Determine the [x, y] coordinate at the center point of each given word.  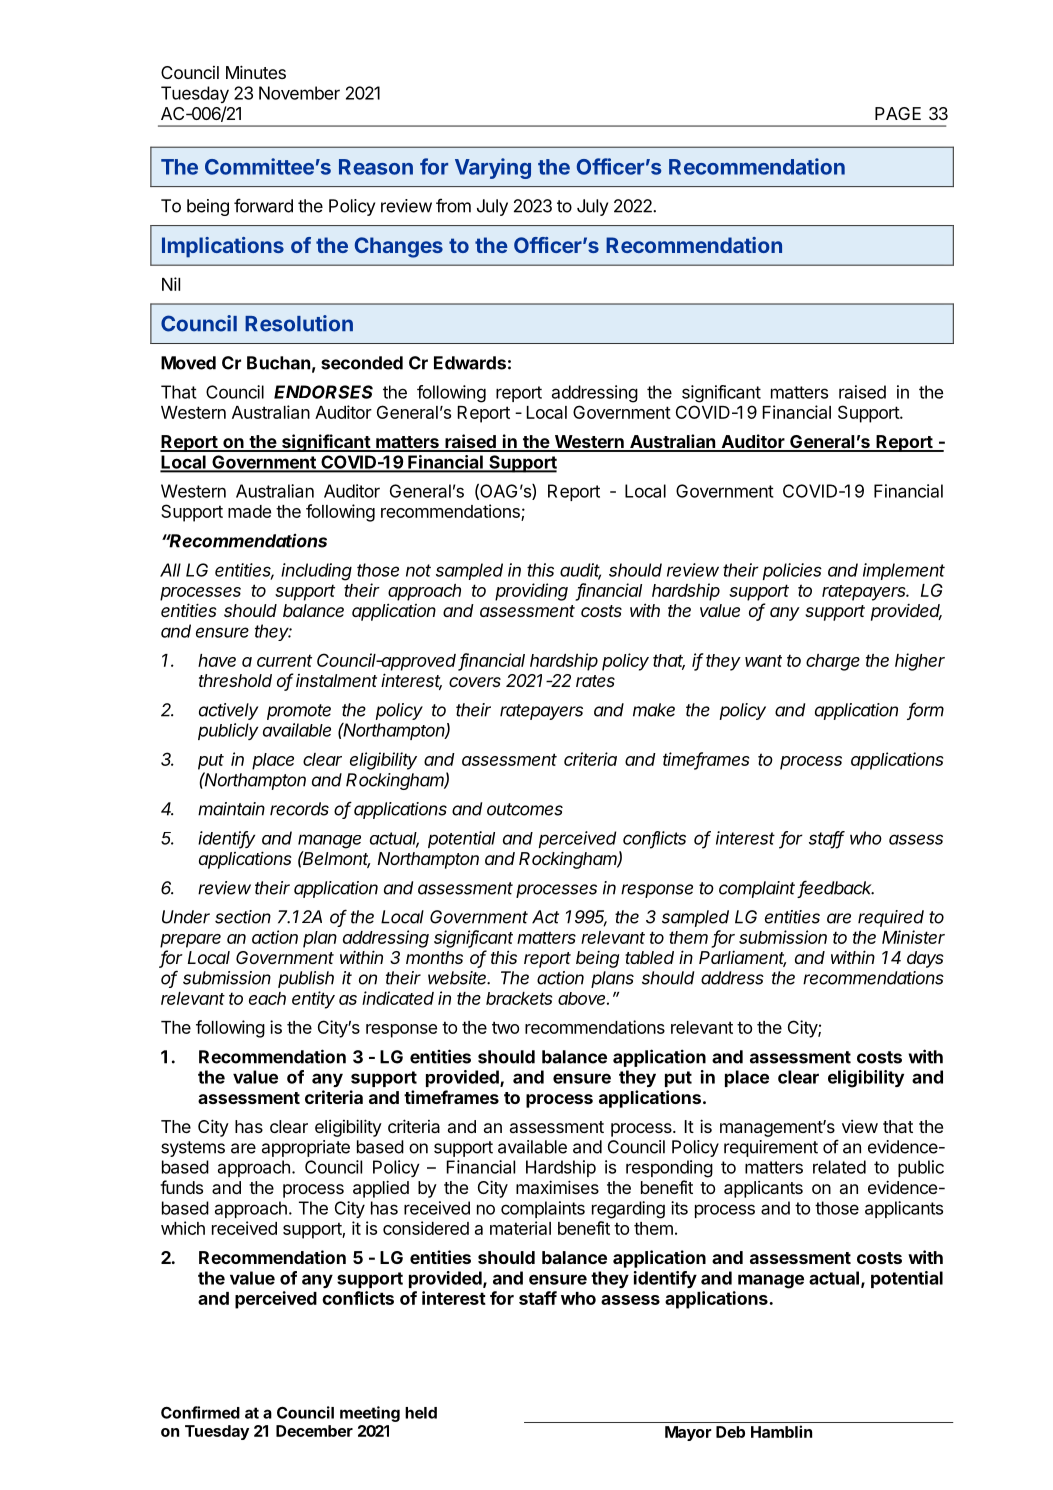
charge [833, 662]
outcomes [525, 809]
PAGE [898, 113]
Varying [493, 168]
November [299, 93]
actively [228, 711]
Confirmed [200, 1412]
